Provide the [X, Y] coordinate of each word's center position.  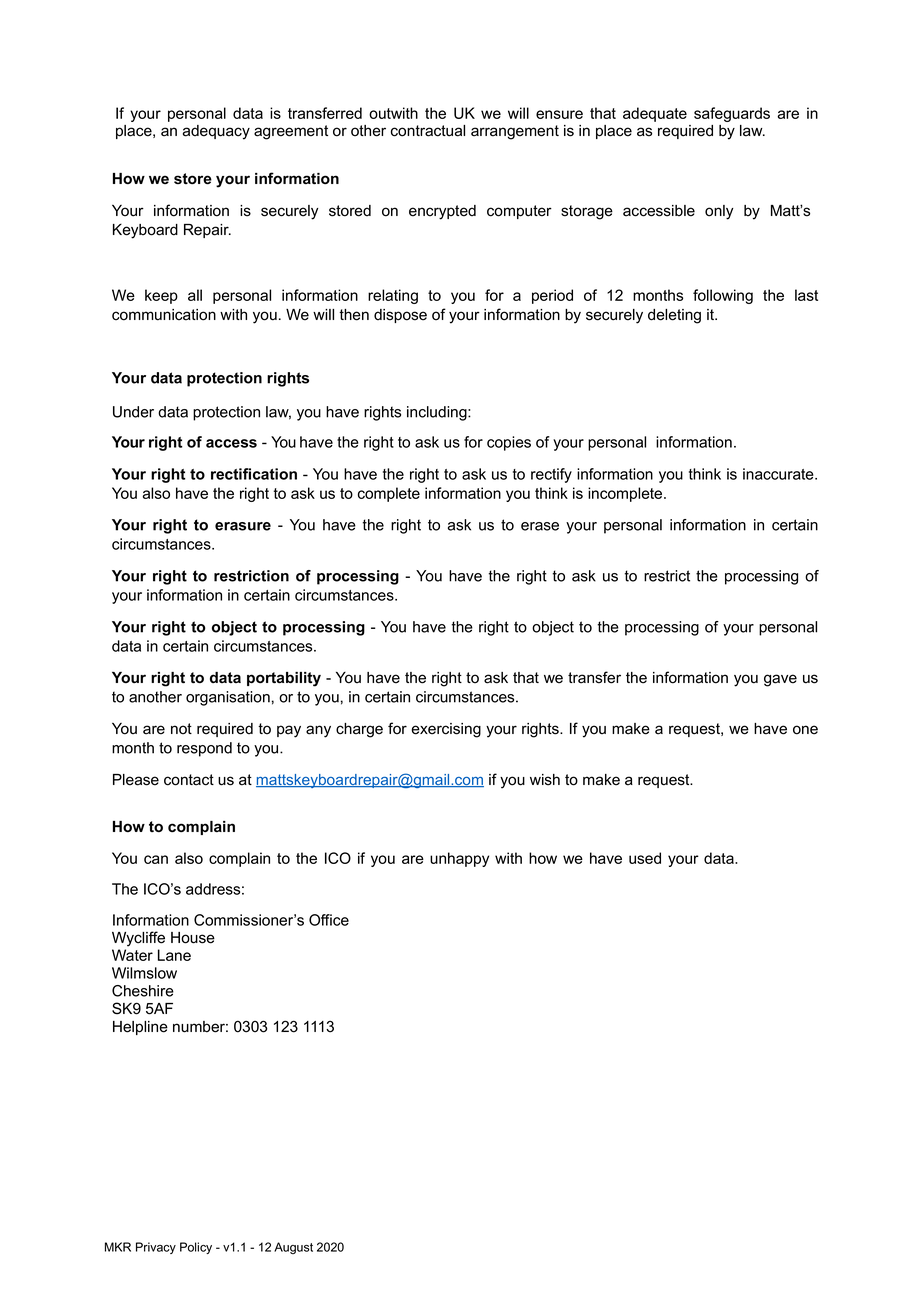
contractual [428, 131]
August [293, 1248]
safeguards [732, 114]
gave [780, 680]
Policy [196, 1248]
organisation [228, 698]
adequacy [216, 132]
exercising [446, 730]
